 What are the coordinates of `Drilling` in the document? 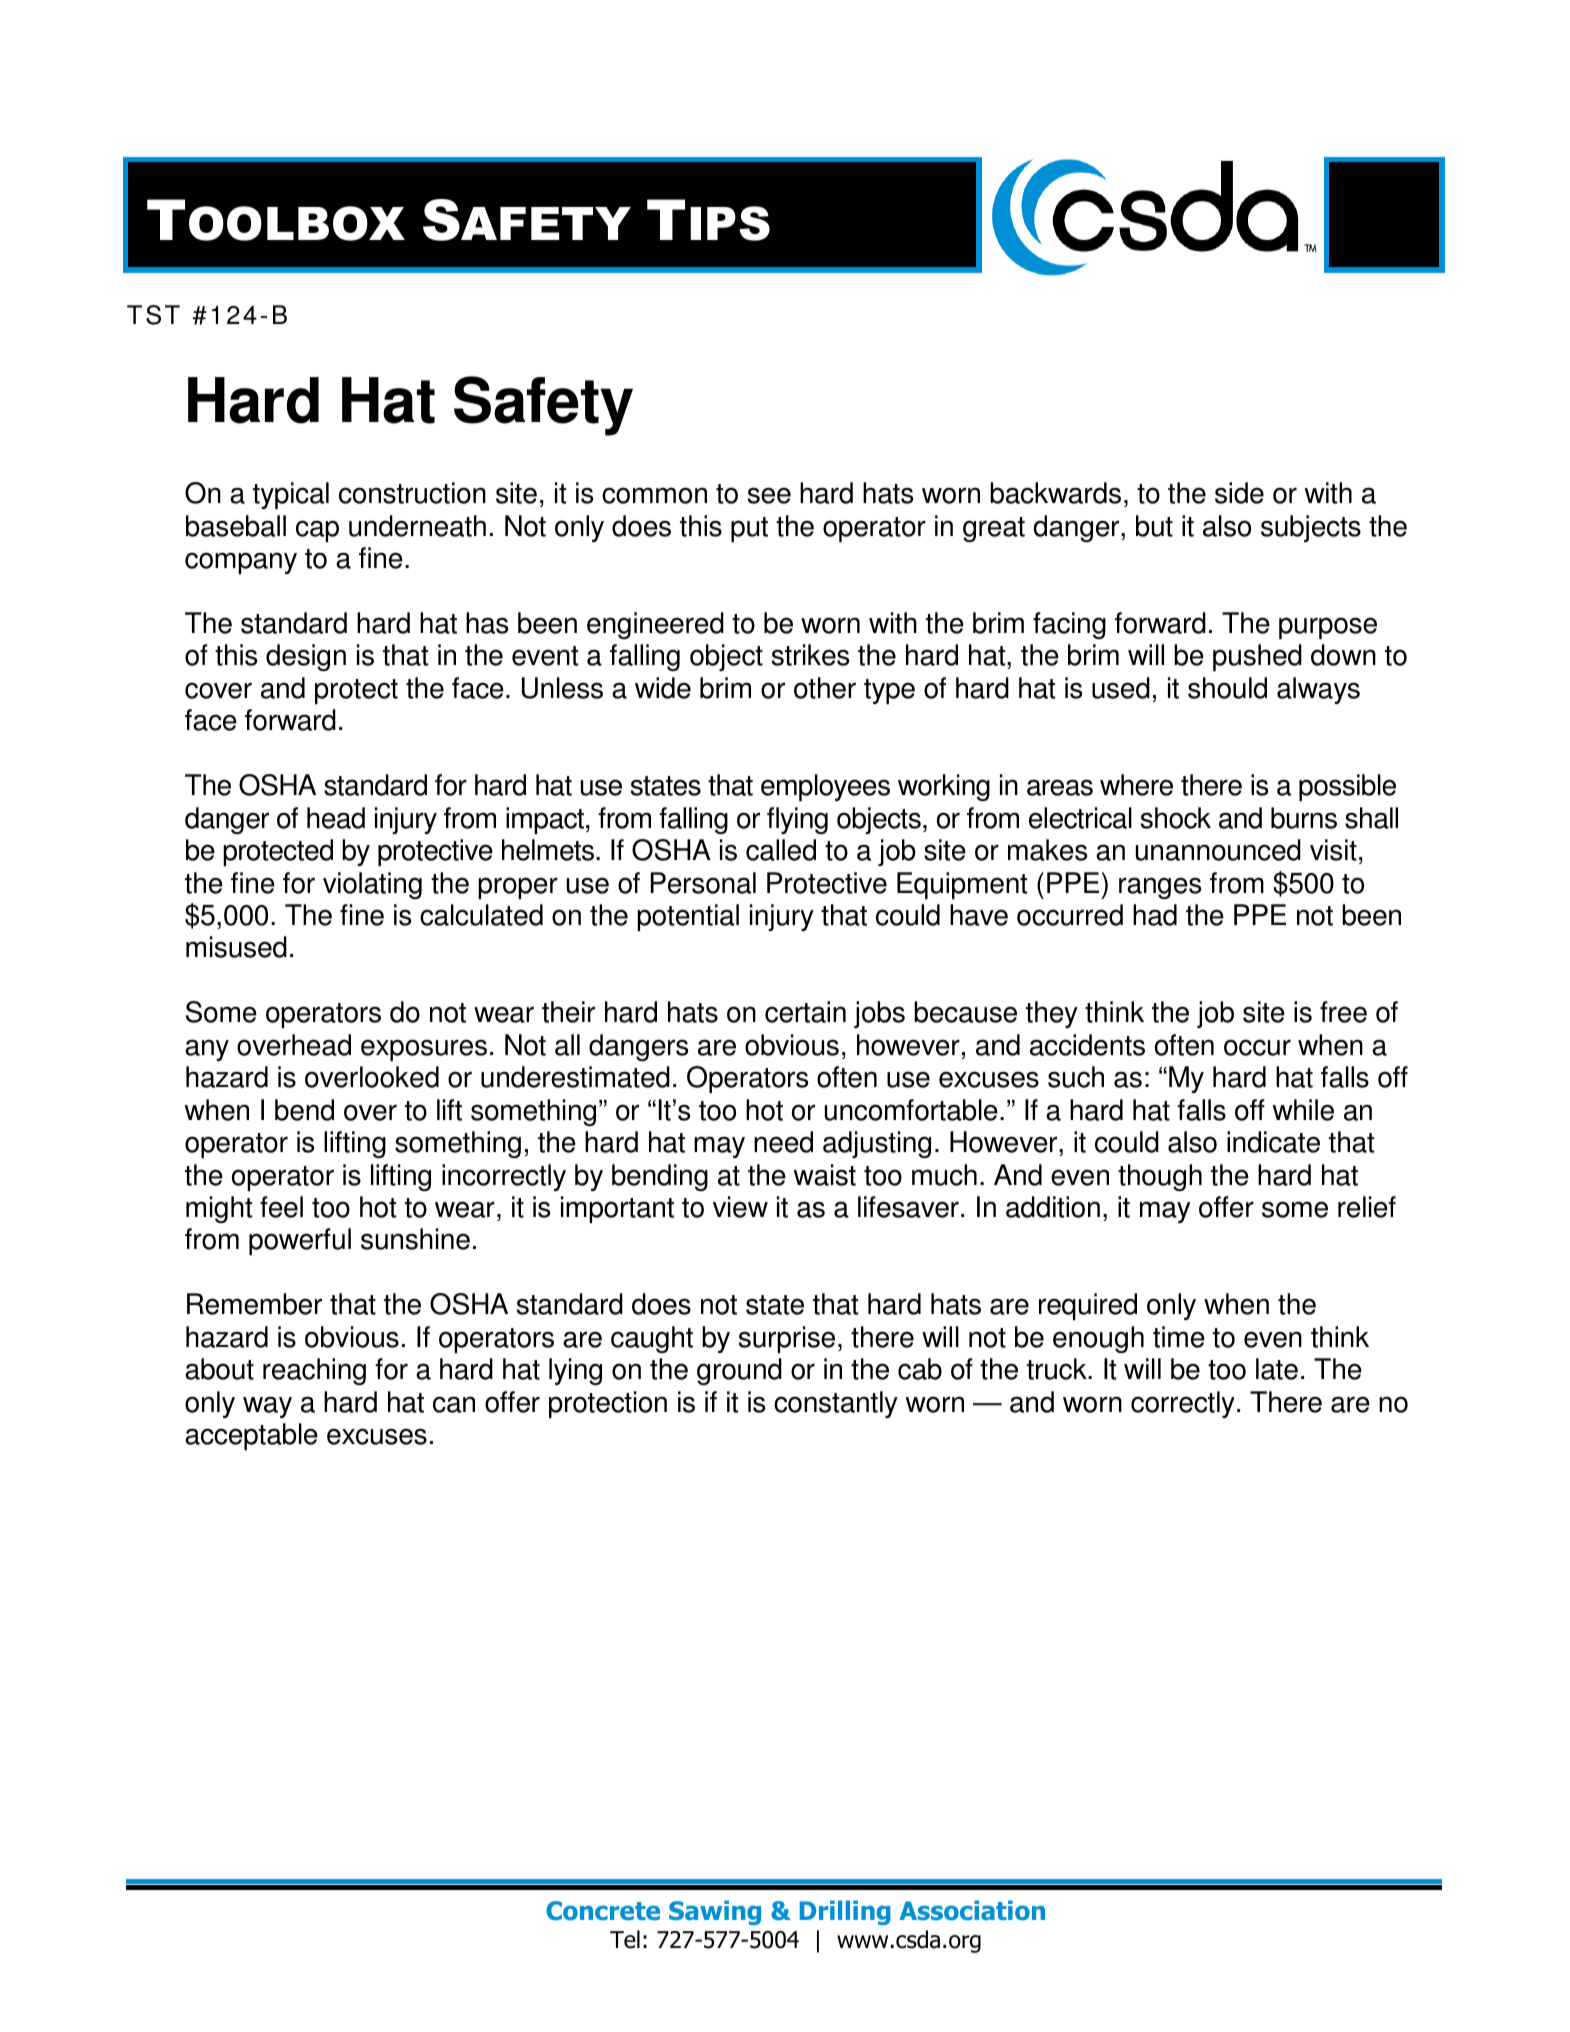 It's located at (845, 1912).
